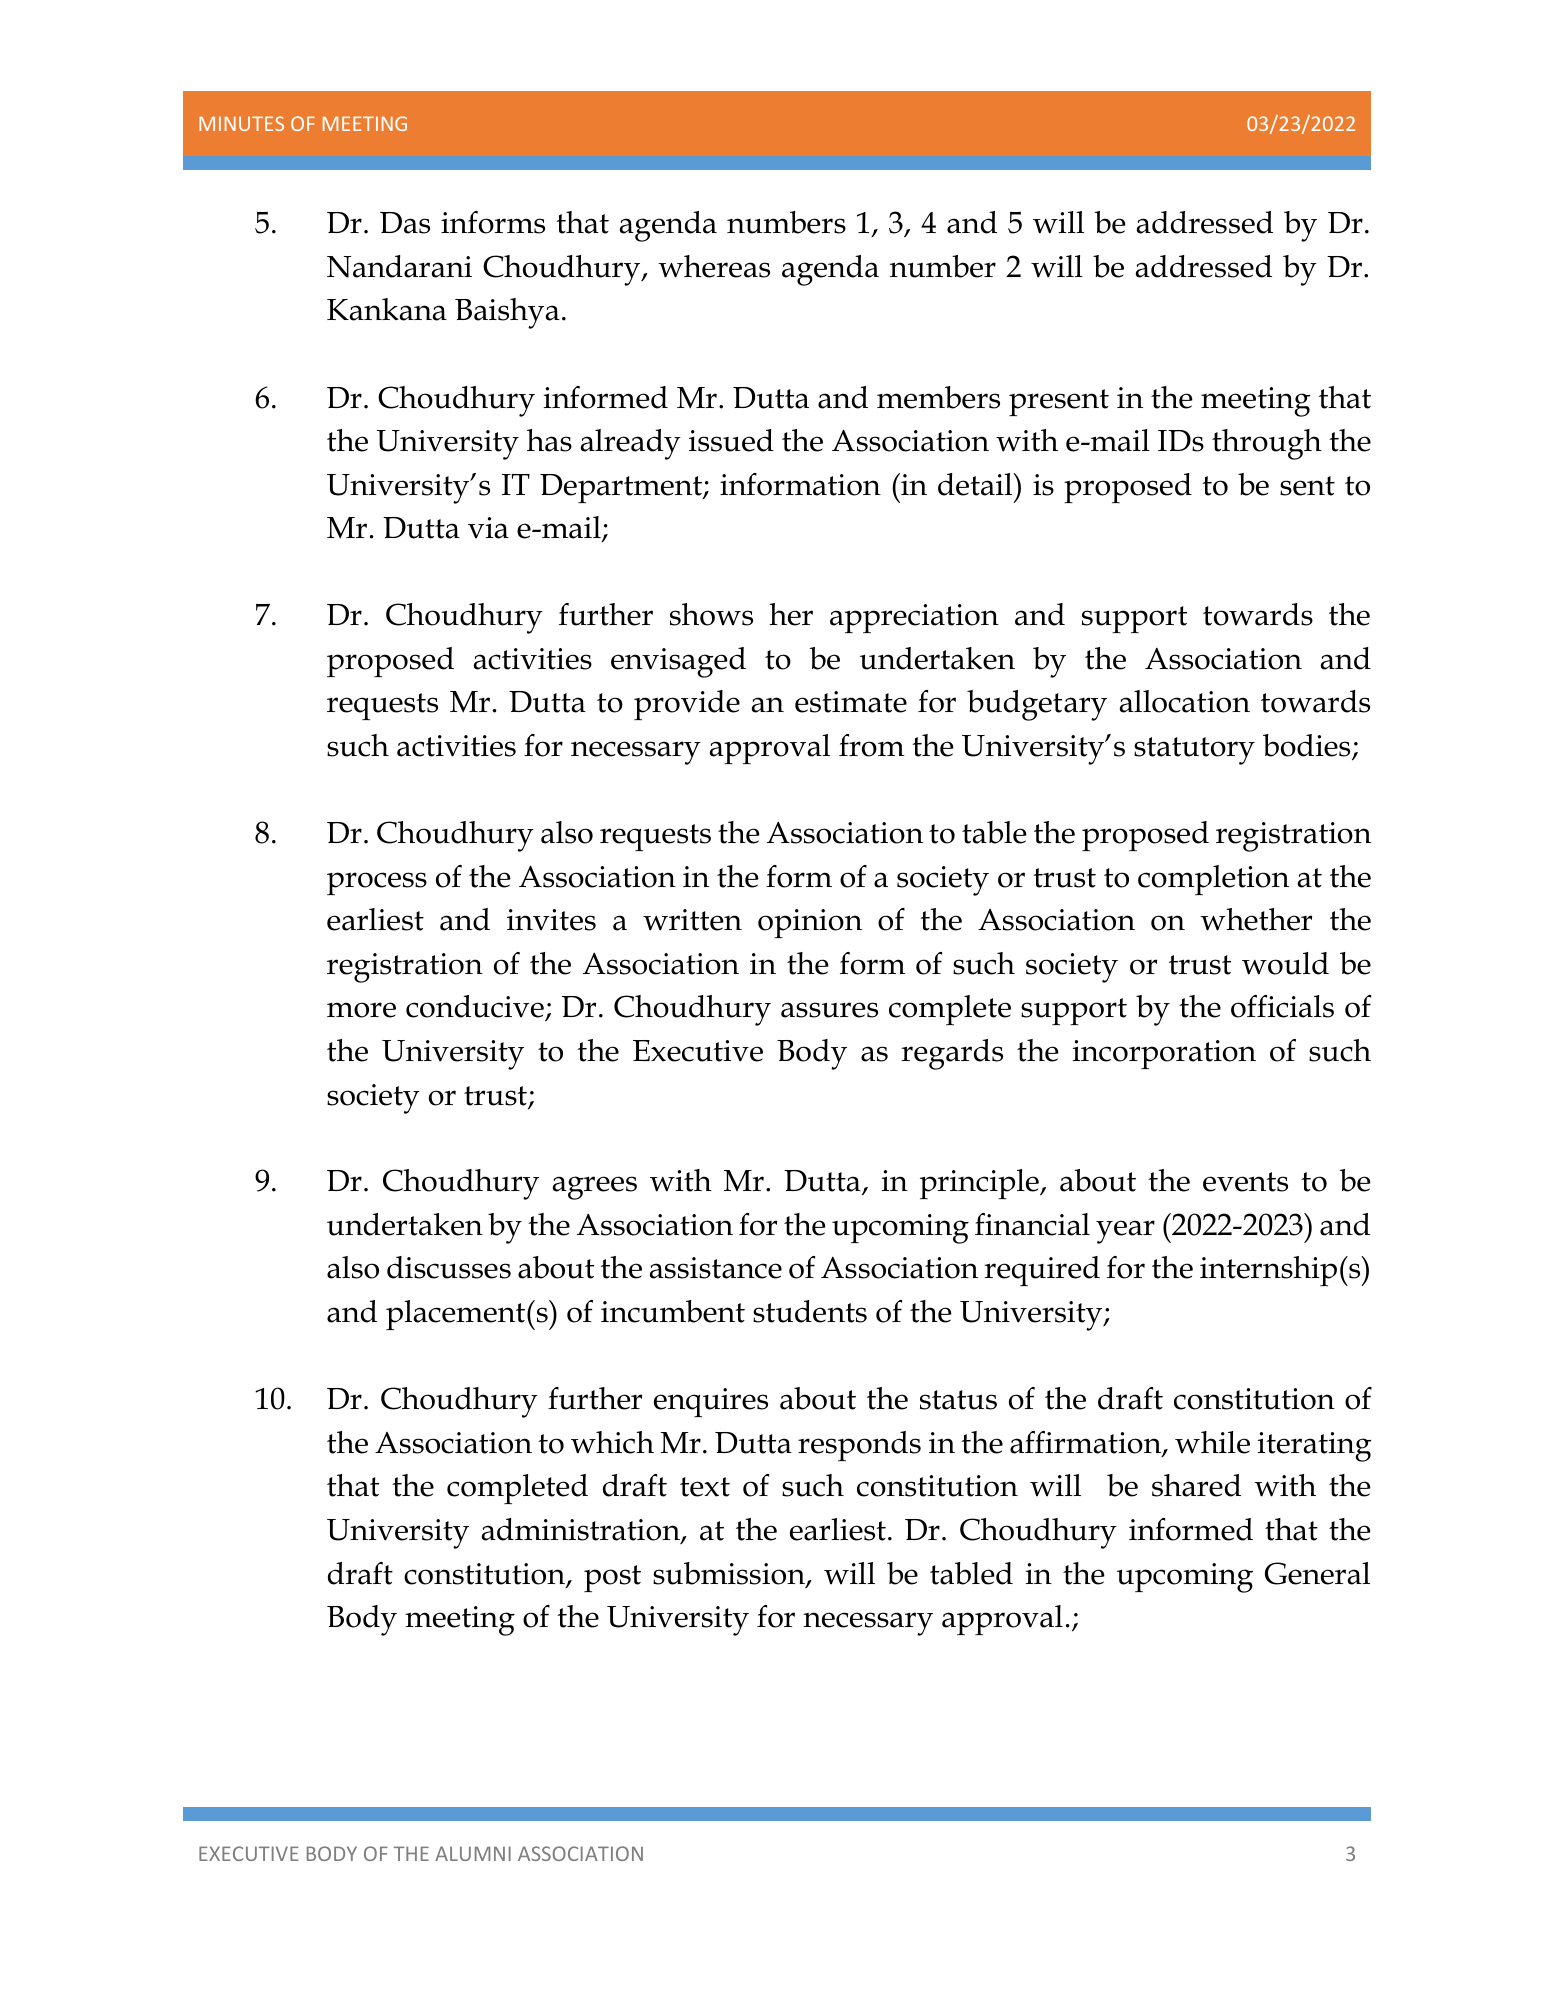  What do you see at coordinates (1125, 1232) in the image?
I see `year` at bounding box center [1125, 1232].
